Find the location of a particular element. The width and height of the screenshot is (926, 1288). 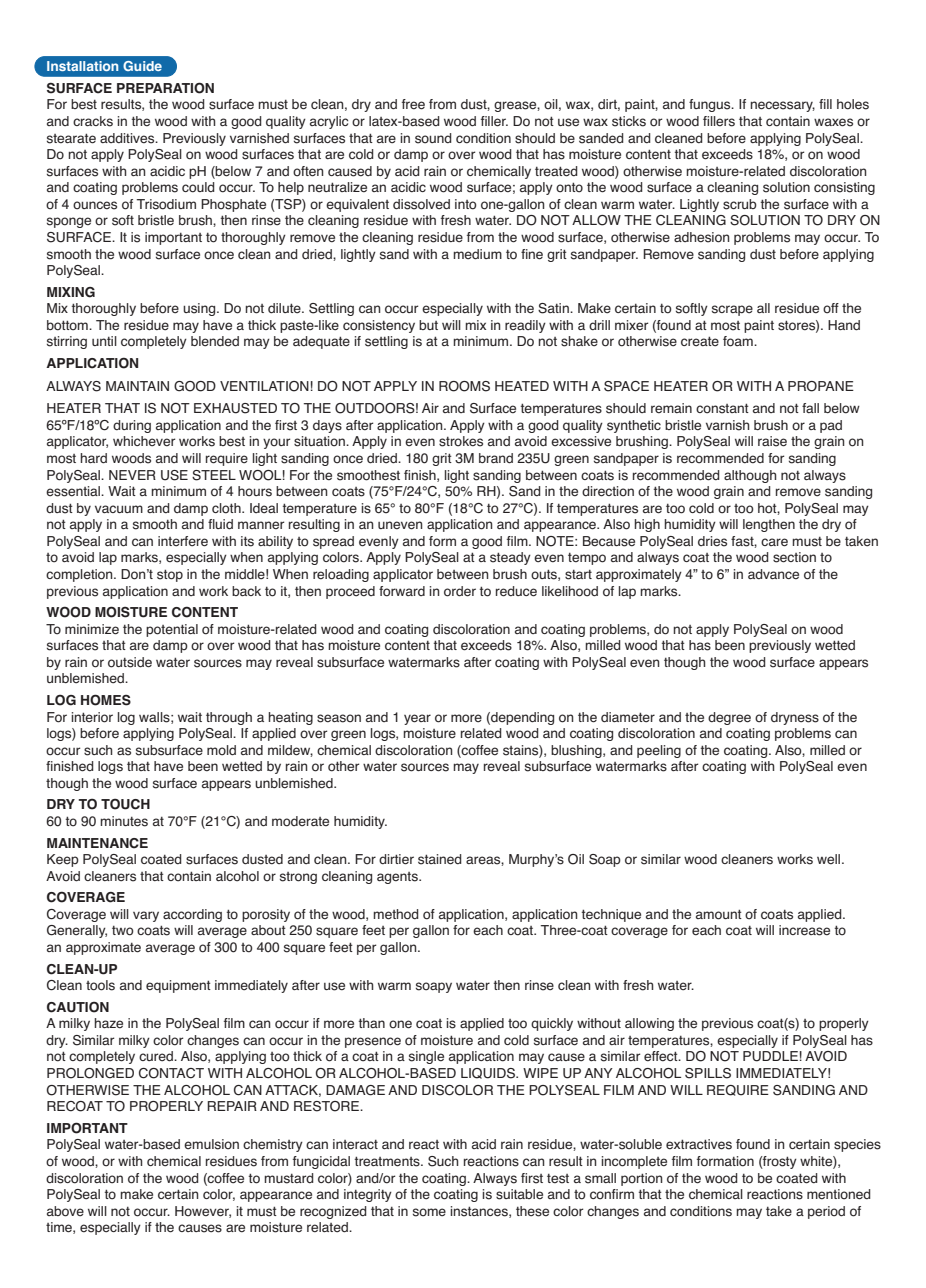

emulsion is located at coordinates (211, 1144).
